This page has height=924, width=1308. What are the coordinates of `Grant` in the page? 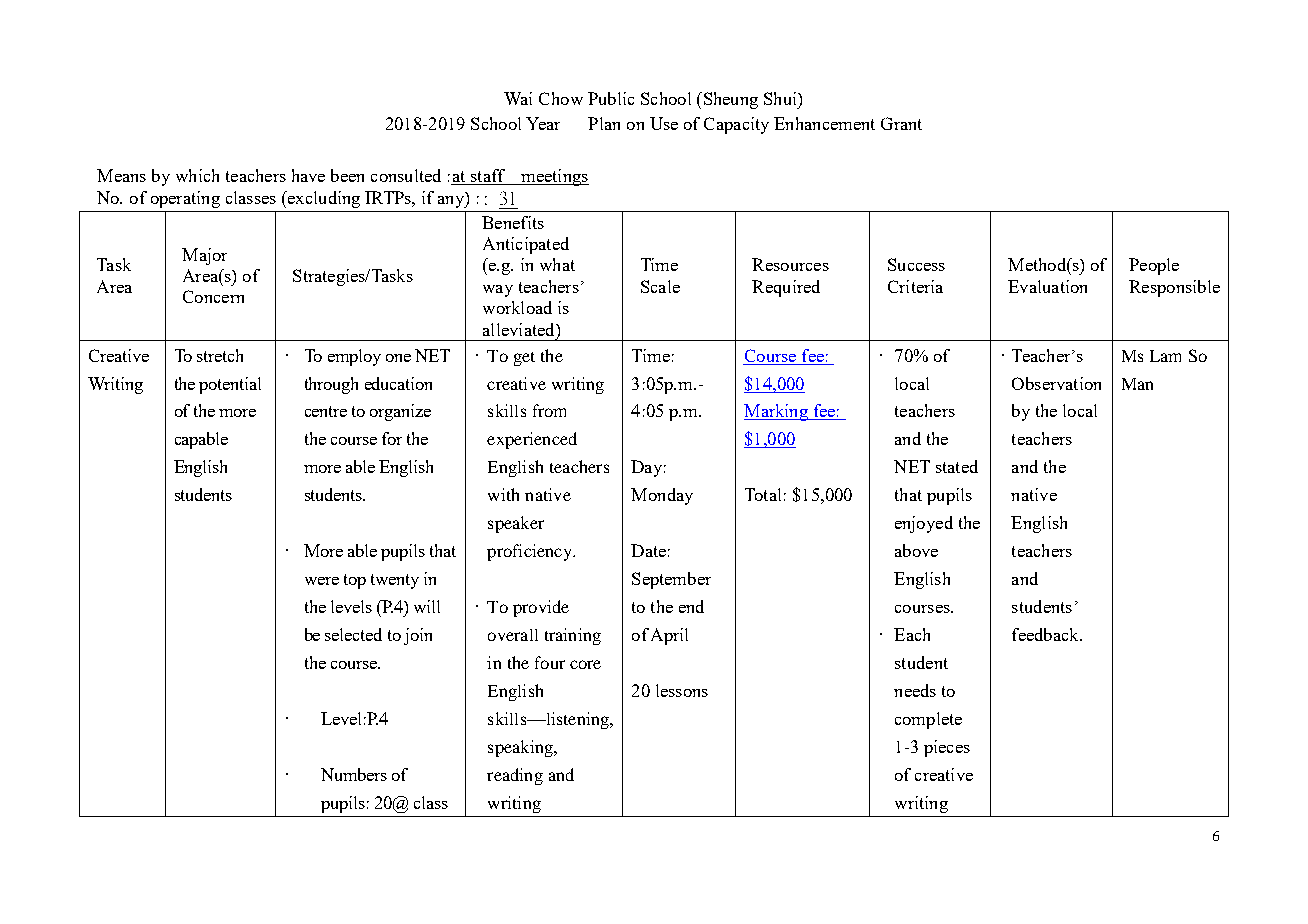 It's located at (901, 123).
